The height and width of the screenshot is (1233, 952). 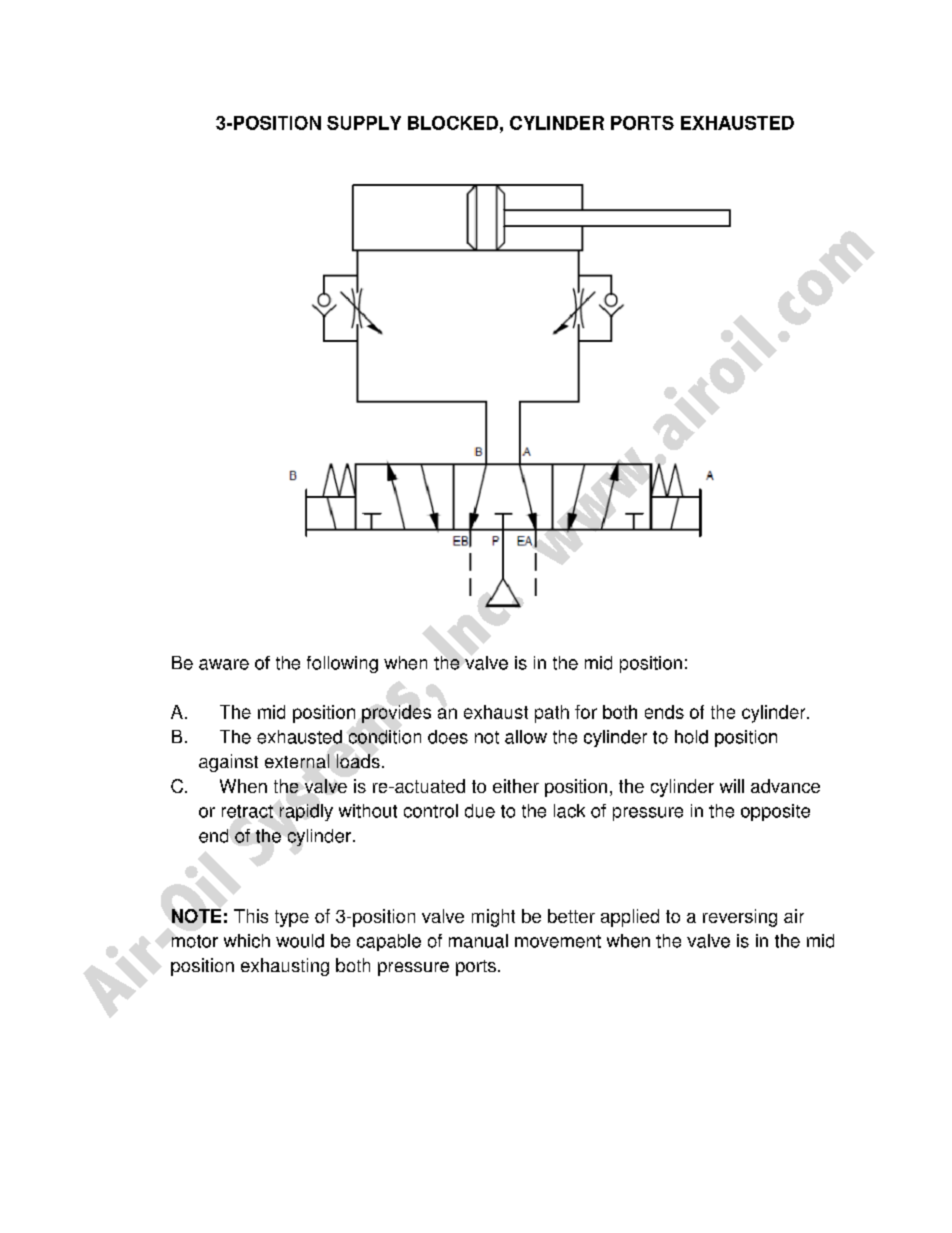 I want to click on following, so click(x=342, y=664).
